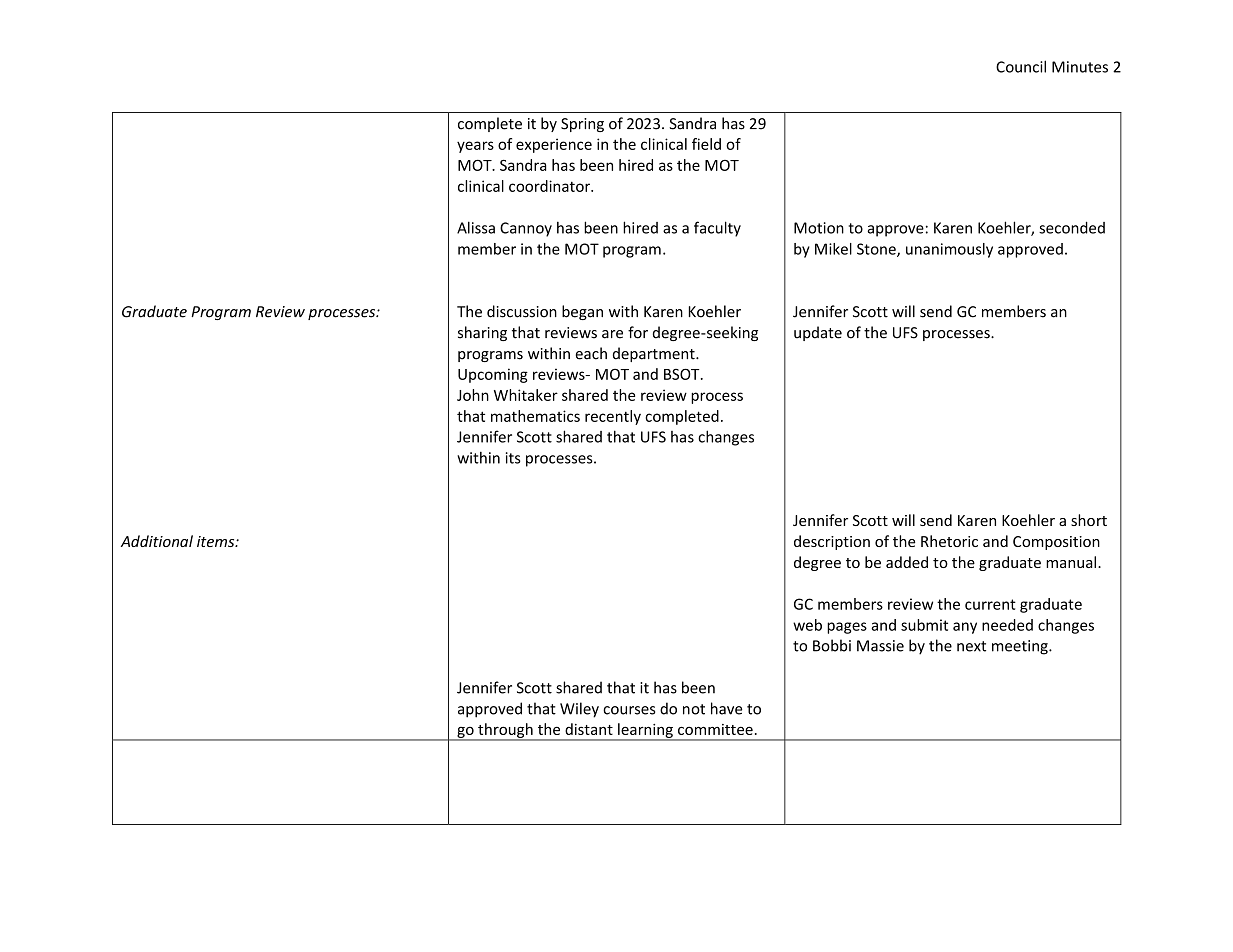 Image resolution: width=1233 pixels, height=952 pixels. What do you see at coordinates (473, 395) in the document?
I see `John` at bounding box center [473, 395].
